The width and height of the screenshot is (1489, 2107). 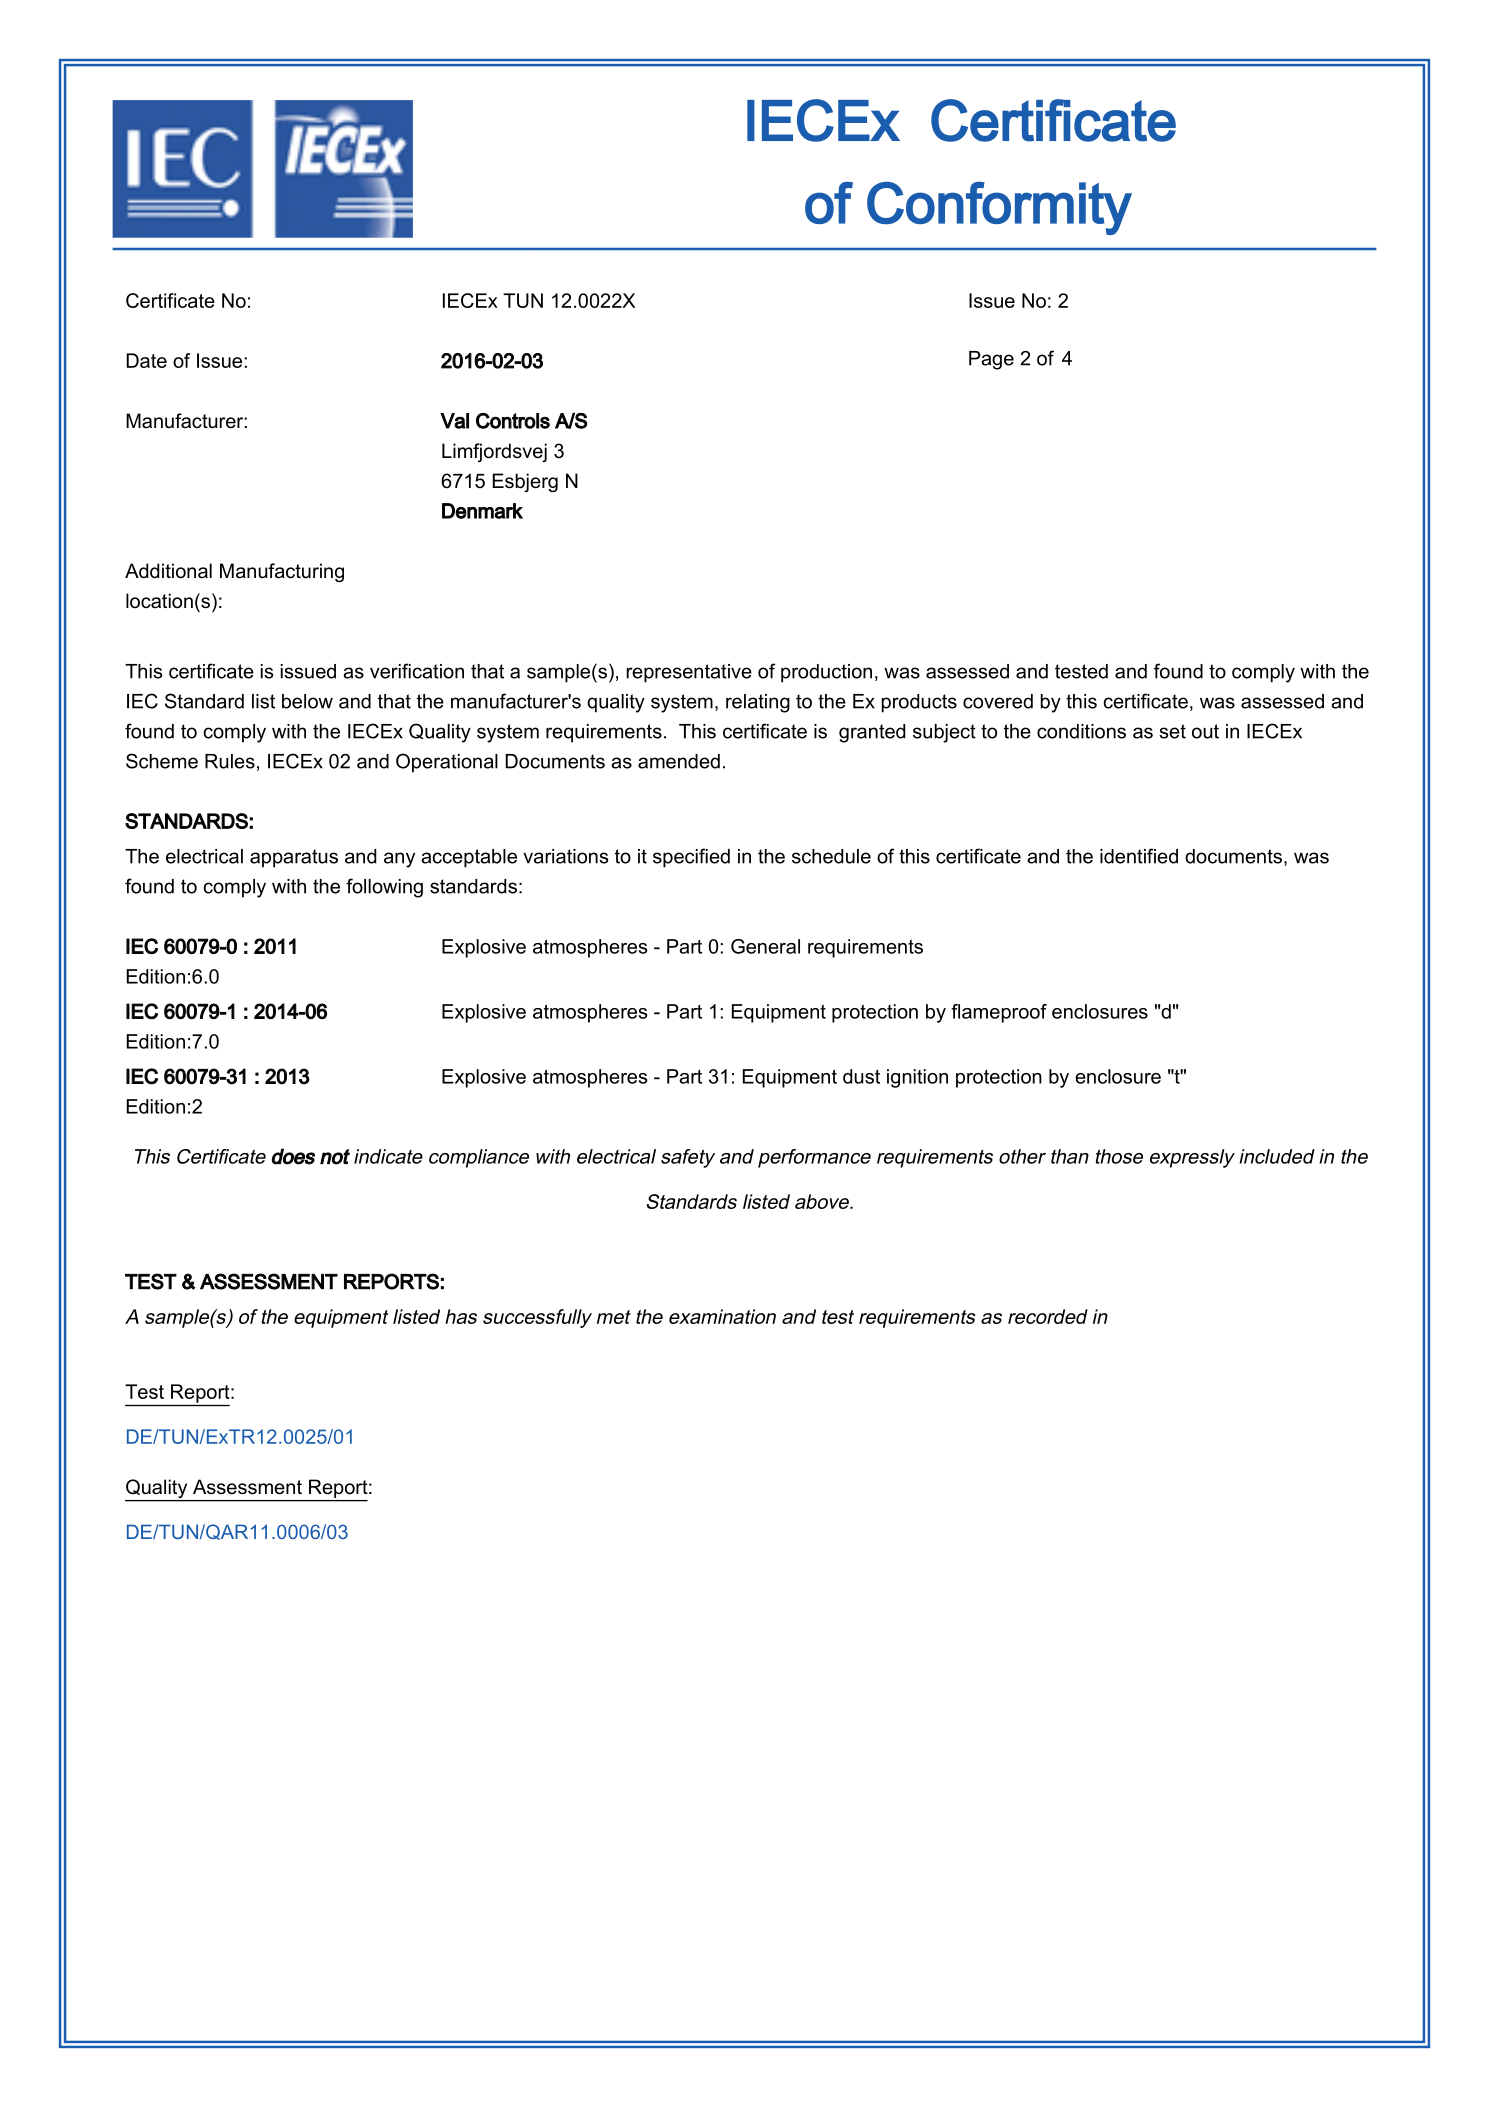 What do you see at coordinates (146, 360) in the screenshot?
I see `Date` at bounding box center [146, 360].
